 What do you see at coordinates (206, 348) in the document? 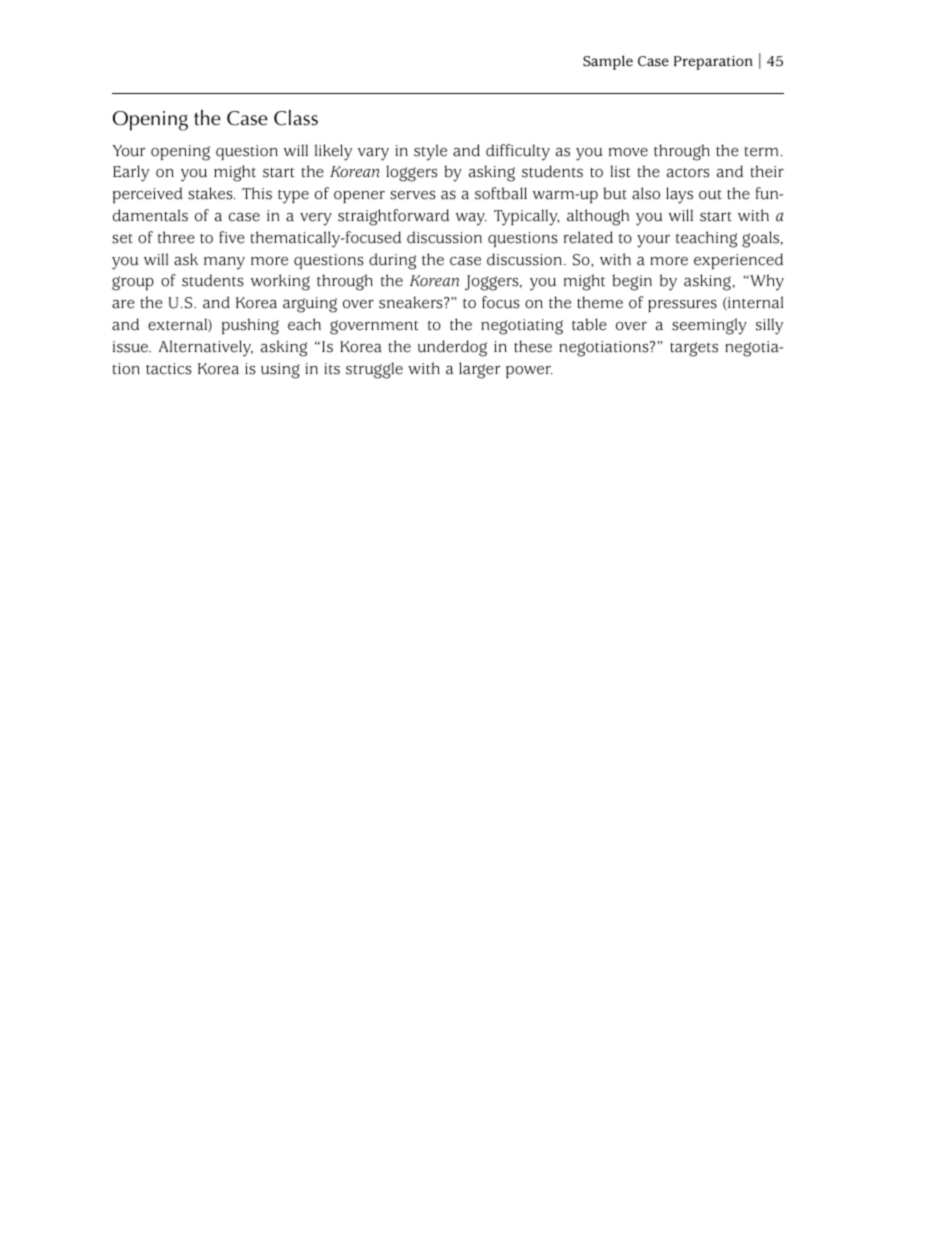
I see `Alternatively` at bounding box center [206, 348].
